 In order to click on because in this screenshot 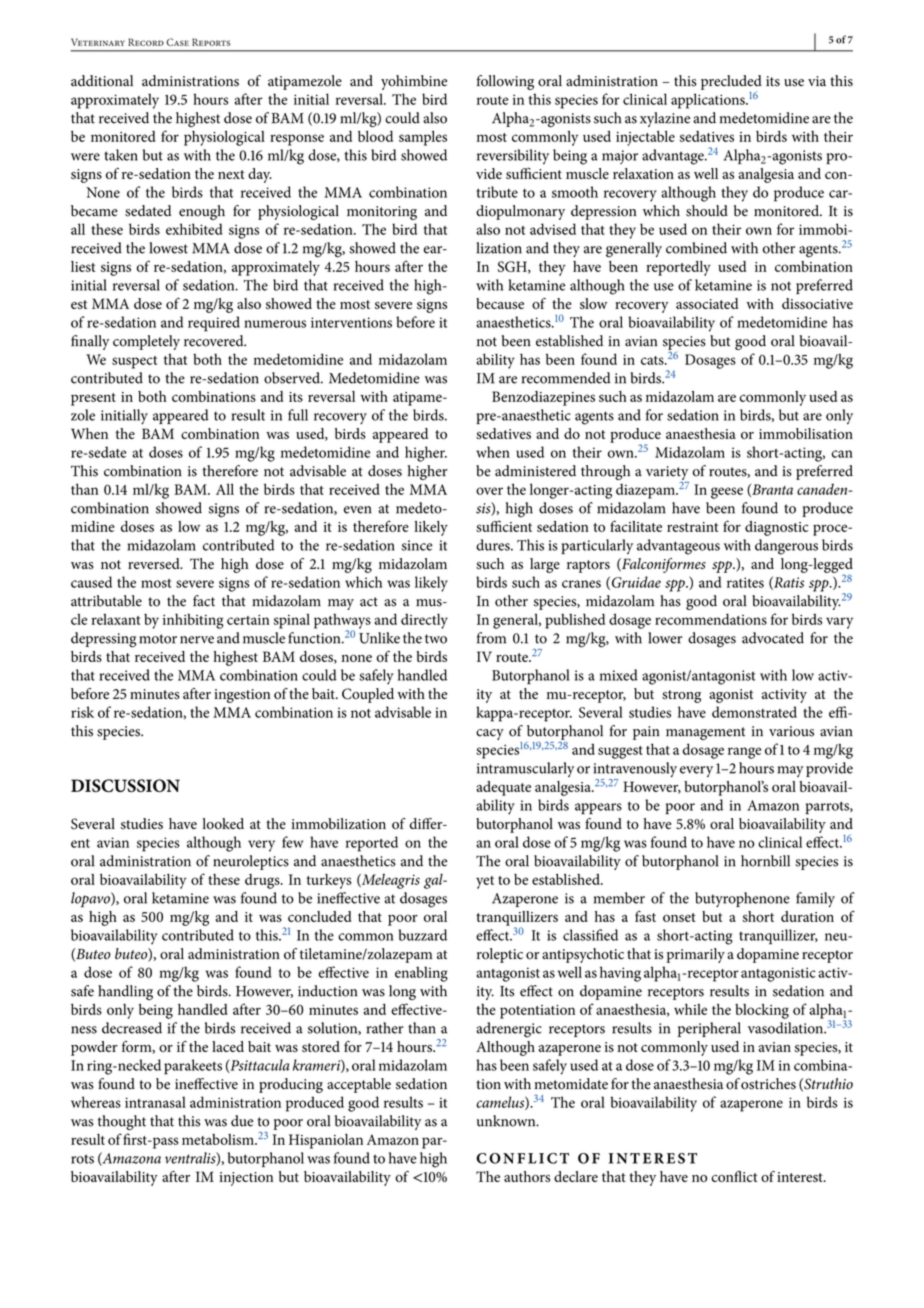, I will do `click(500, 303)`.
